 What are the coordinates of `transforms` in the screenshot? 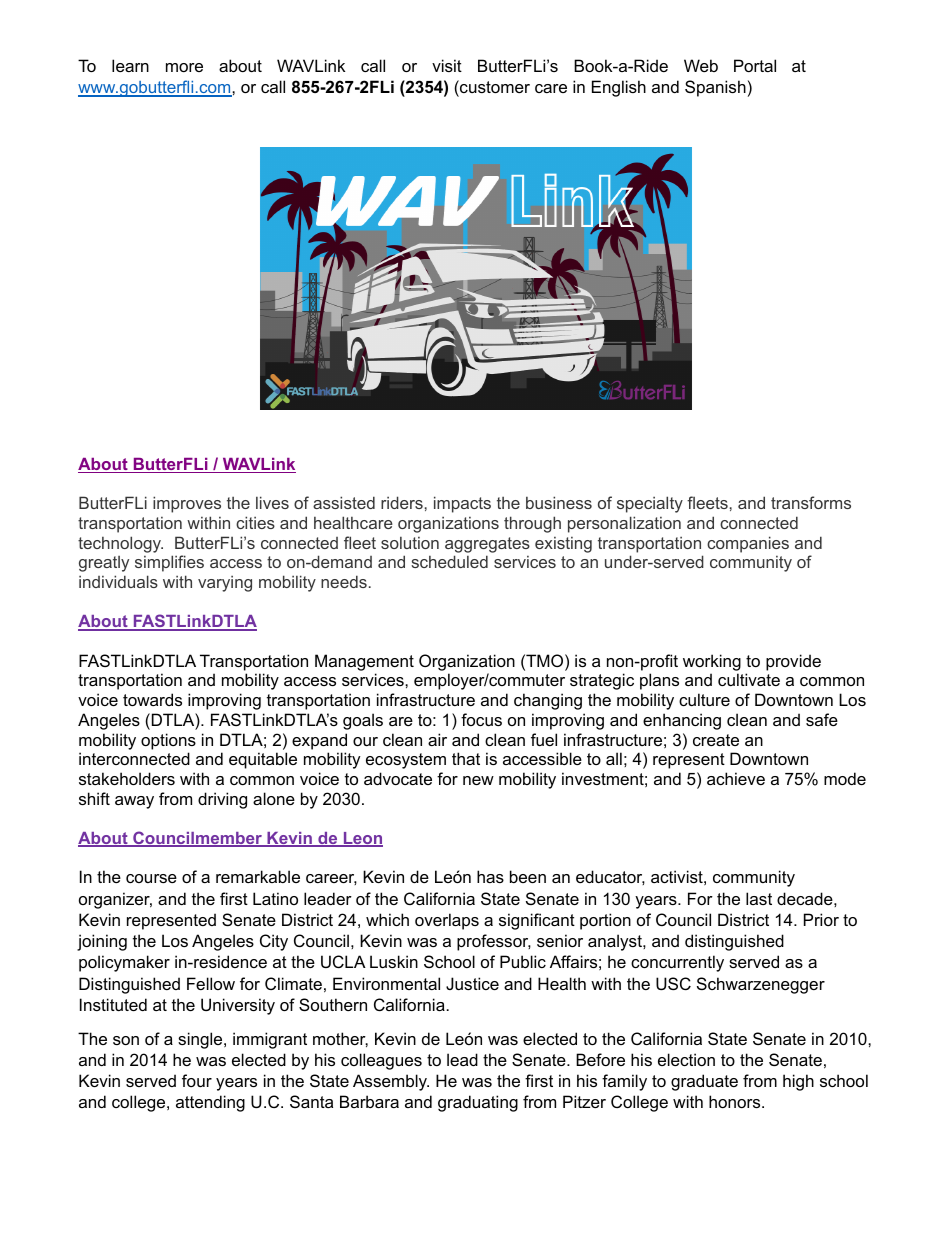 It's located at (811, 502).
